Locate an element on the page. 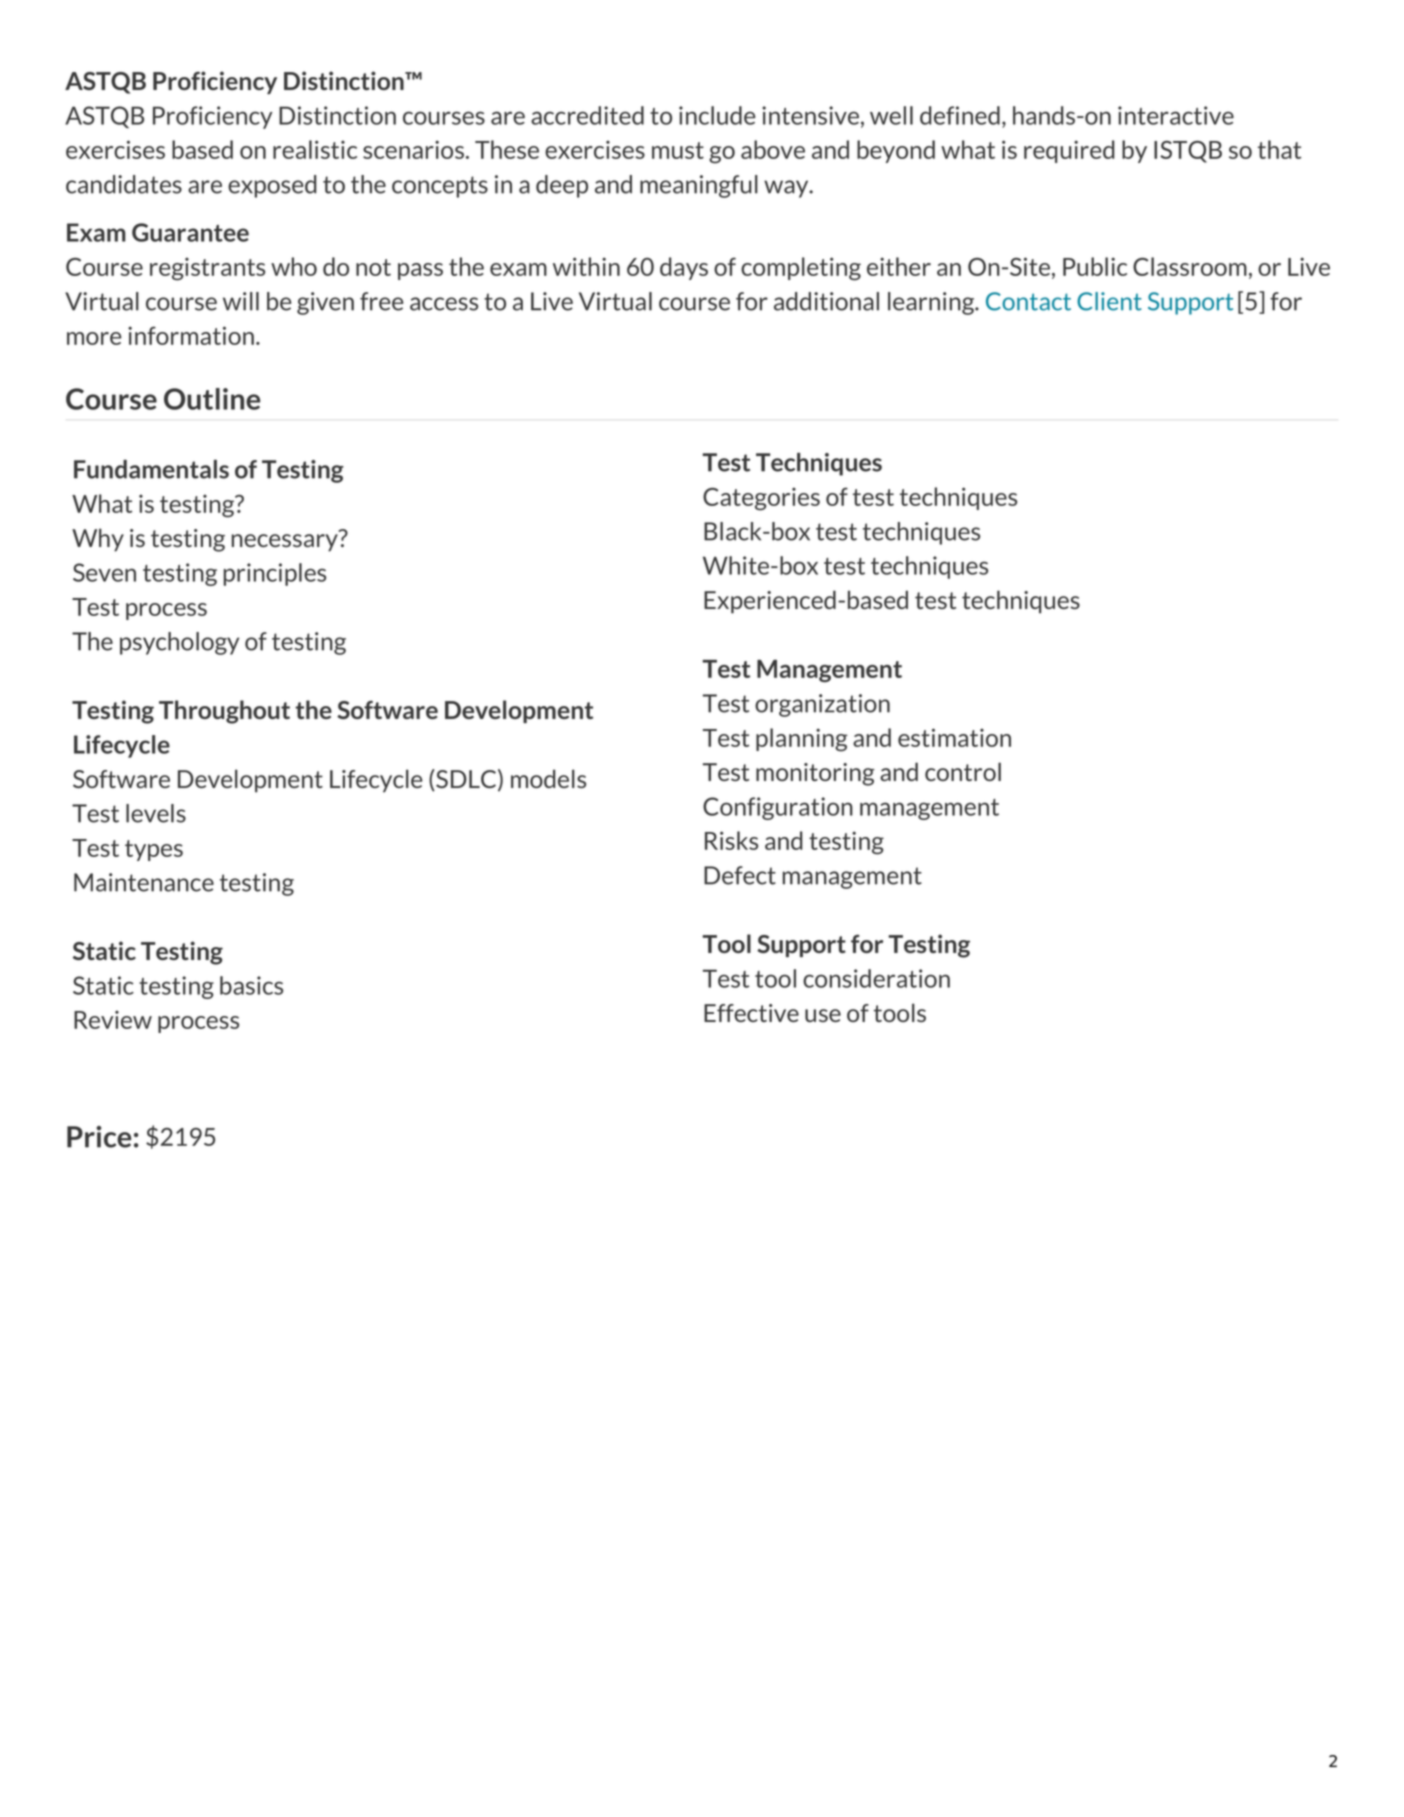  must is located at coordinates (678, 150).
